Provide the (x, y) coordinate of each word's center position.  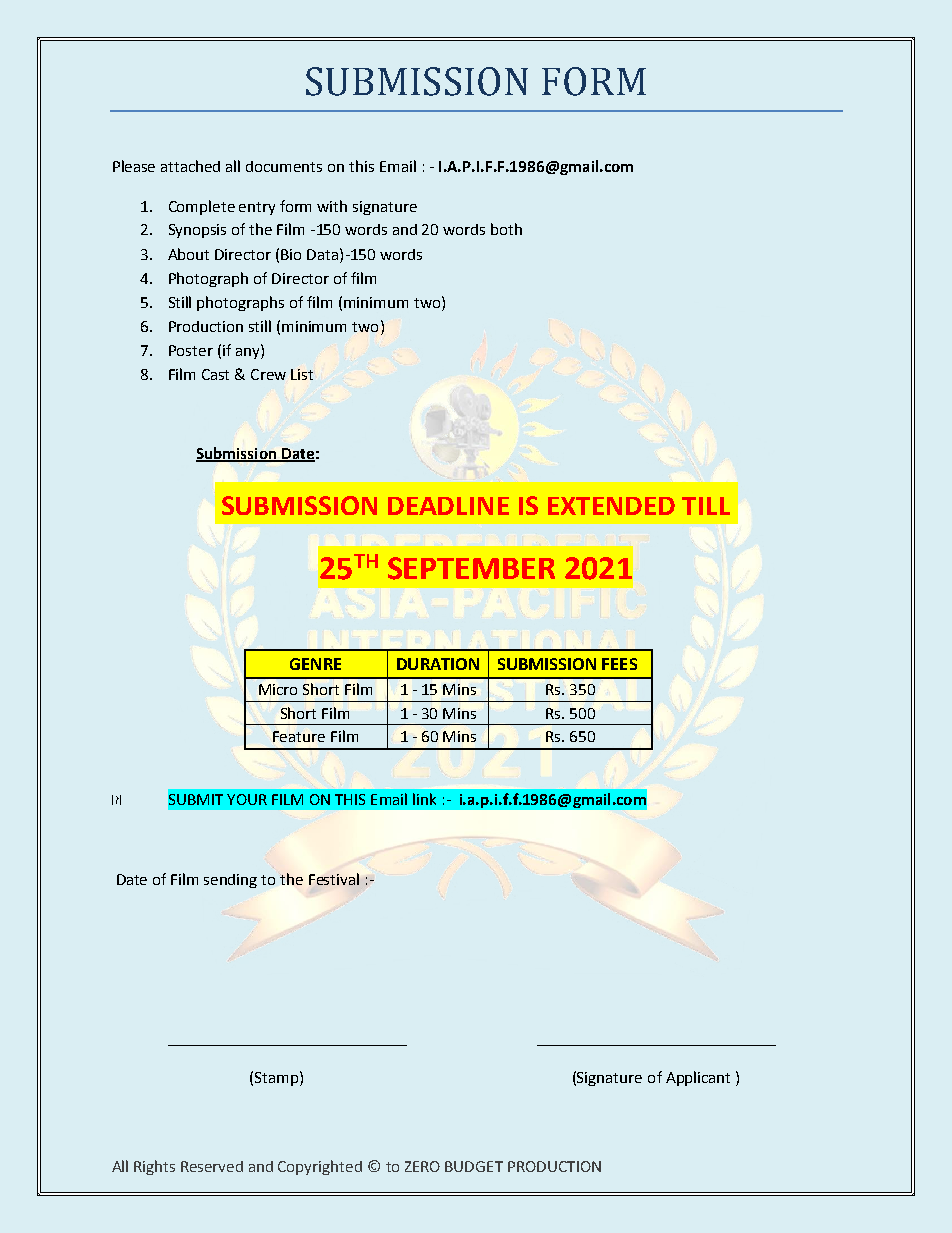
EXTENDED (611, 506)
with (332, 206)
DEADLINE (448, 506)
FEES (619, 664)
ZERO (422, 1166)
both (506, 229)
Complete (202, 207)
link (424, 799)
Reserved (212, 1166)
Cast (215, 374)
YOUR (247, 799)
